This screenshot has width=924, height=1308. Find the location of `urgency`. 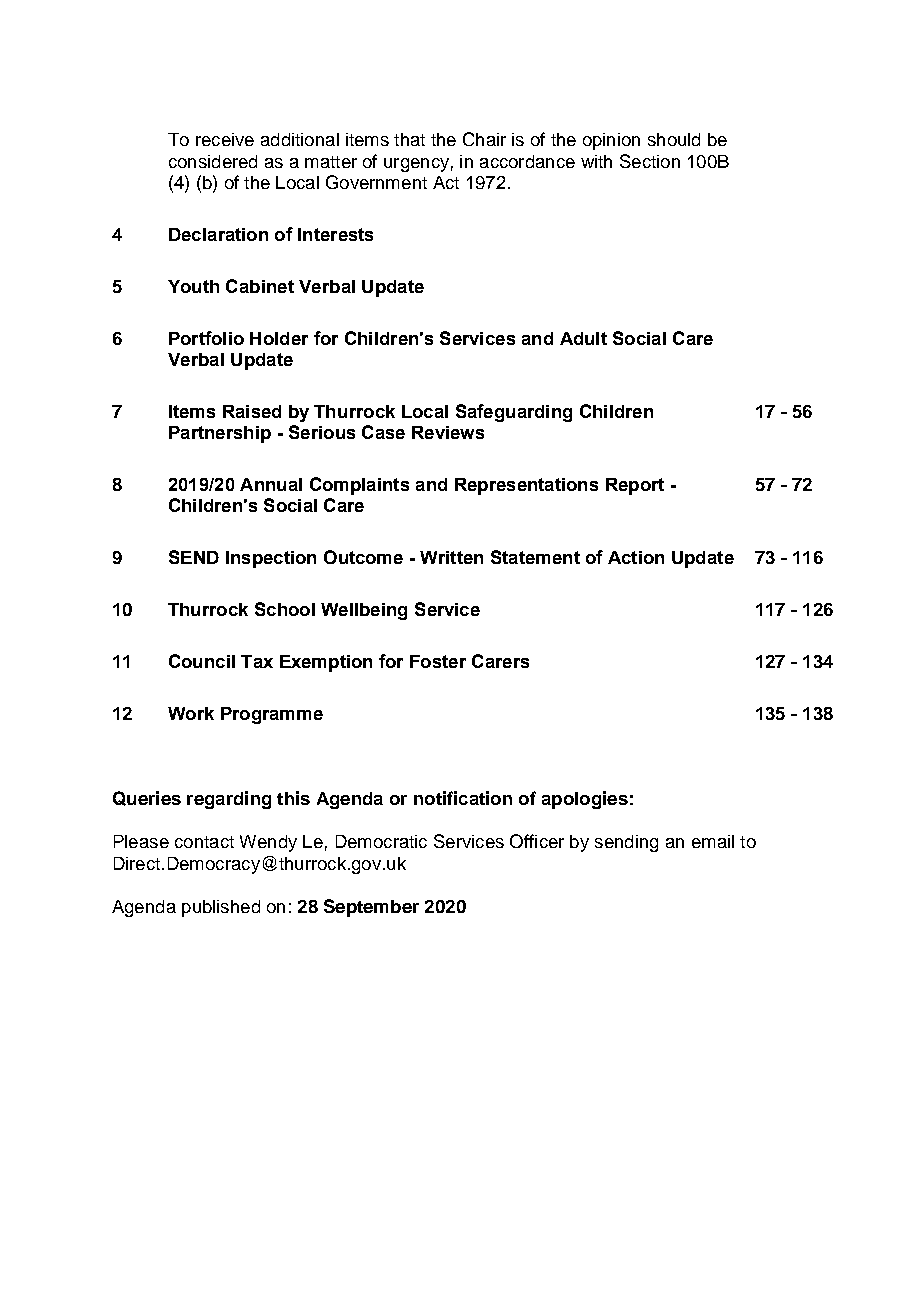

urgency is located at coordinates (416, 165).
